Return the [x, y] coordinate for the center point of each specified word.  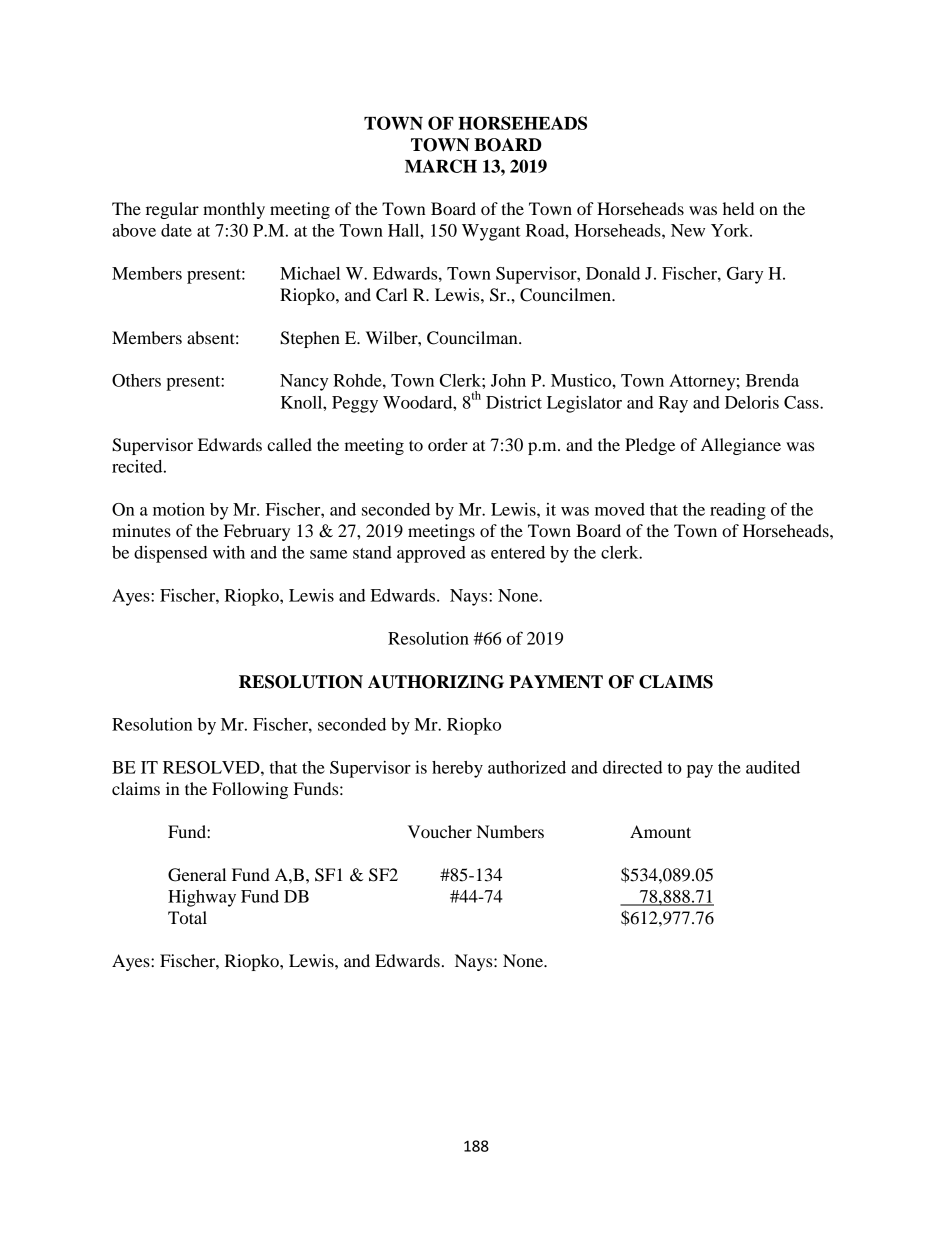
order [448, 444]
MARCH [441, 166]
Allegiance [741, 446]
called [289, 444]
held [738, 208]
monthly [234, 210]
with [229, 552]
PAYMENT [556, 682]
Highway [202, 898]
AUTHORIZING [436, 682]
